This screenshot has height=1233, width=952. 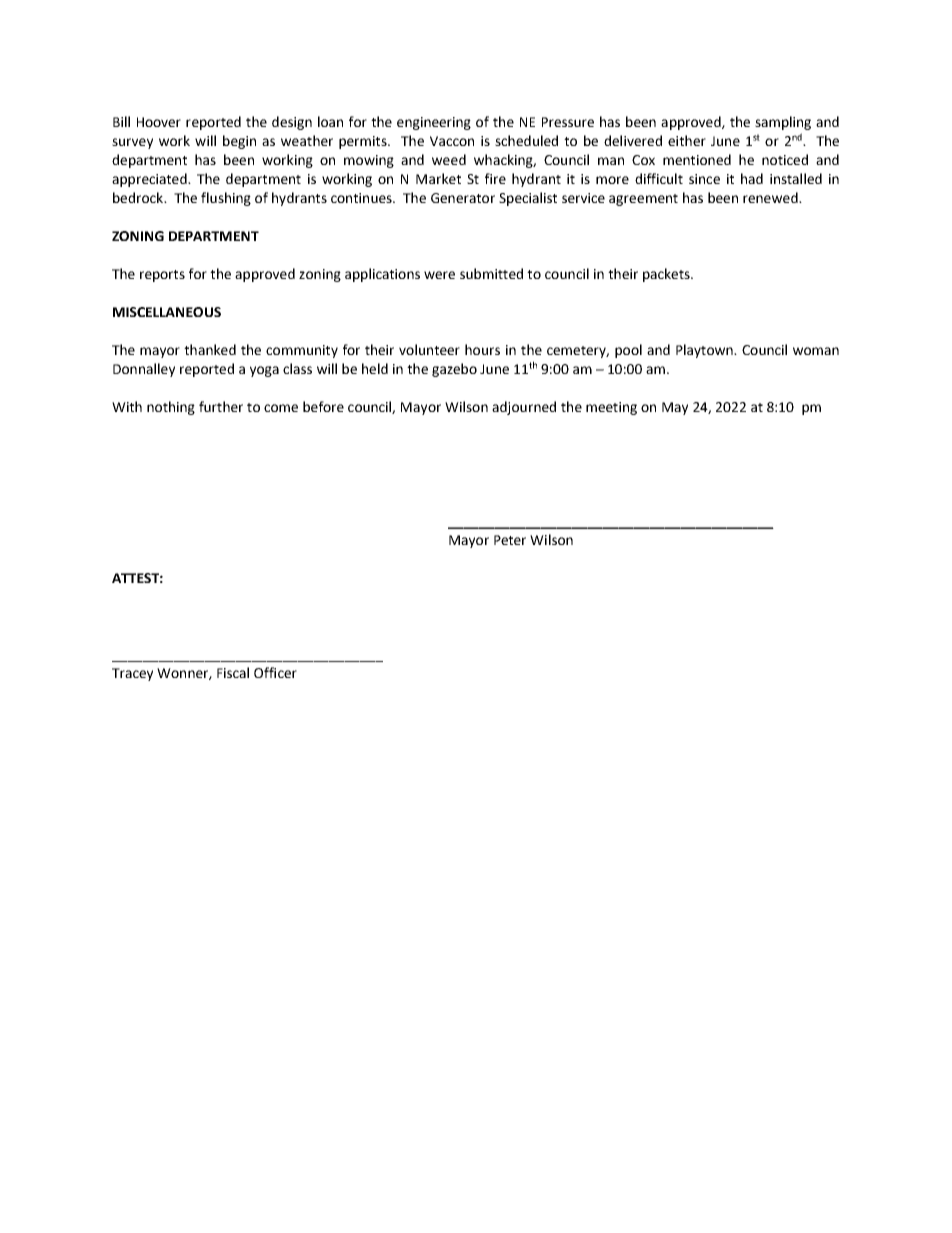 What do you see at coordinates (275, 672) in the screenshot?
I see `Officer` at bounding box center [275, 672].
